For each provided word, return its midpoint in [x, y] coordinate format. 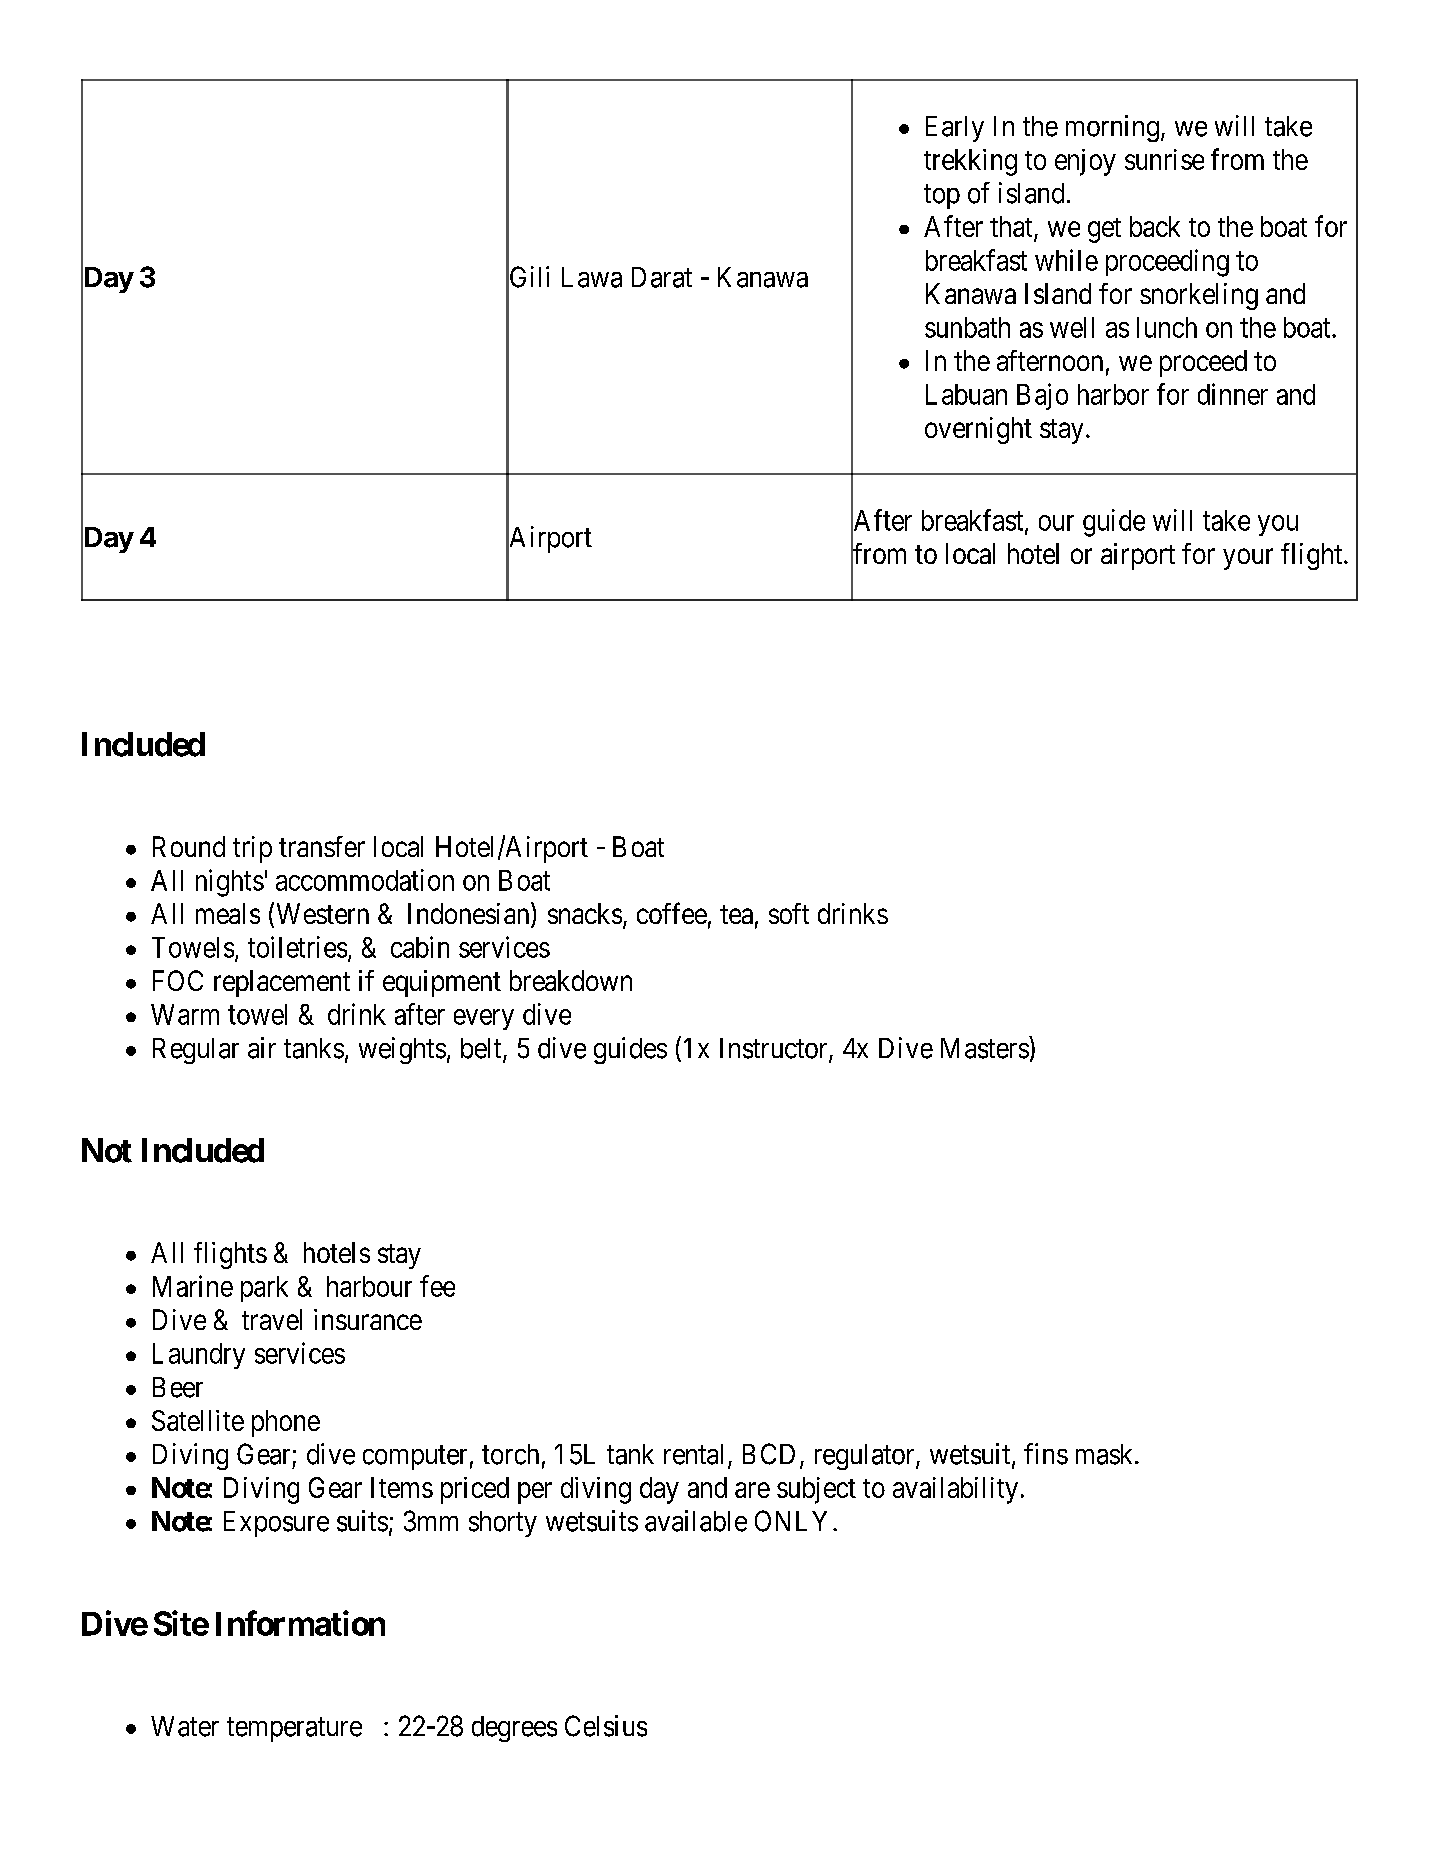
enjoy [1085, 162]
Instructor [775, 1049]
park [264, 1289]
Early [955, 129]
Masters [985, 1048]
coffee [672, 913]
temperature [294, 1729]
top [942, 197]
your [1248, 559]
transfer [322, 846]
